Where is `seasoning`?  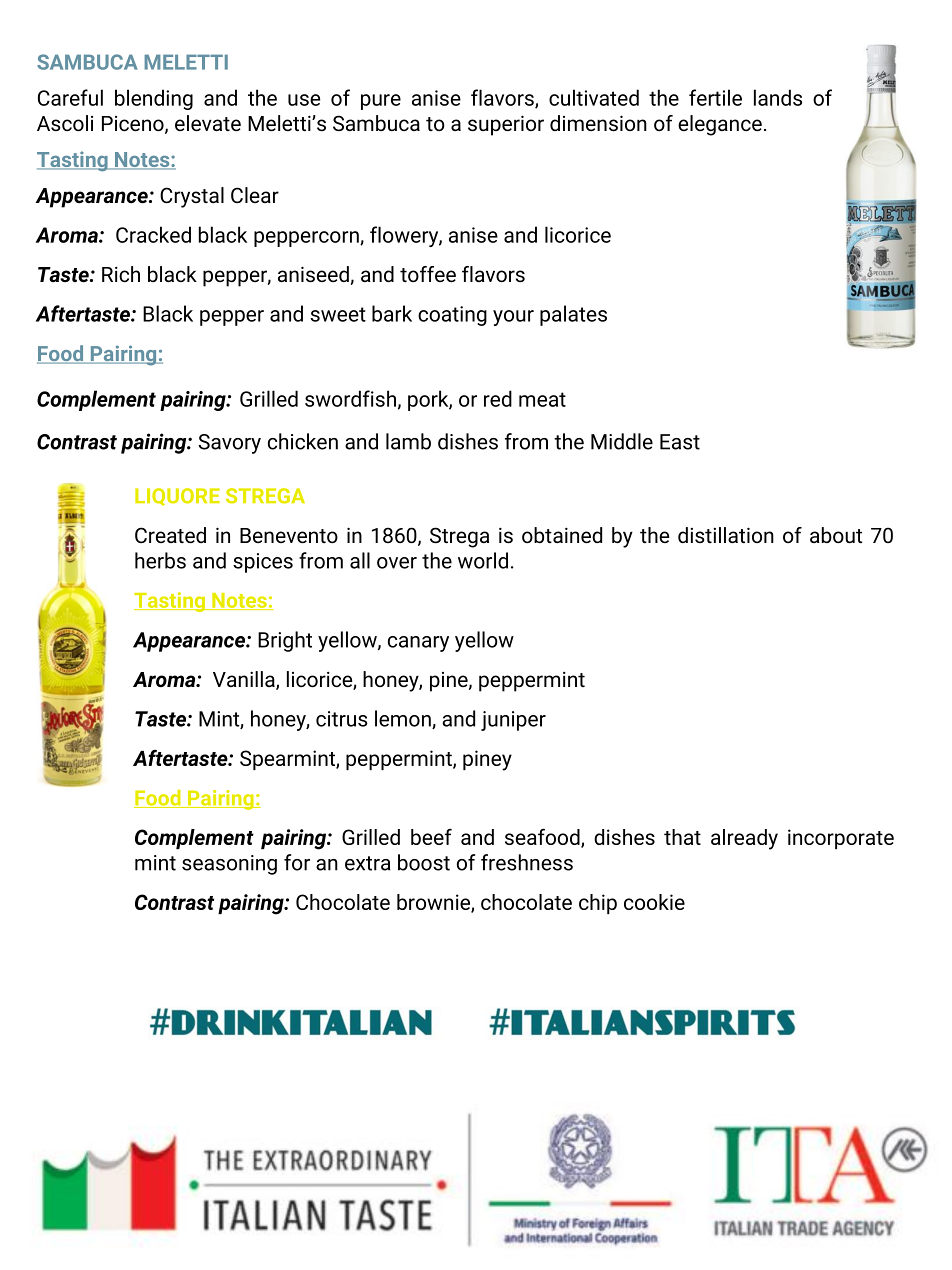 seasoning is located at coordinates (229, 865).
